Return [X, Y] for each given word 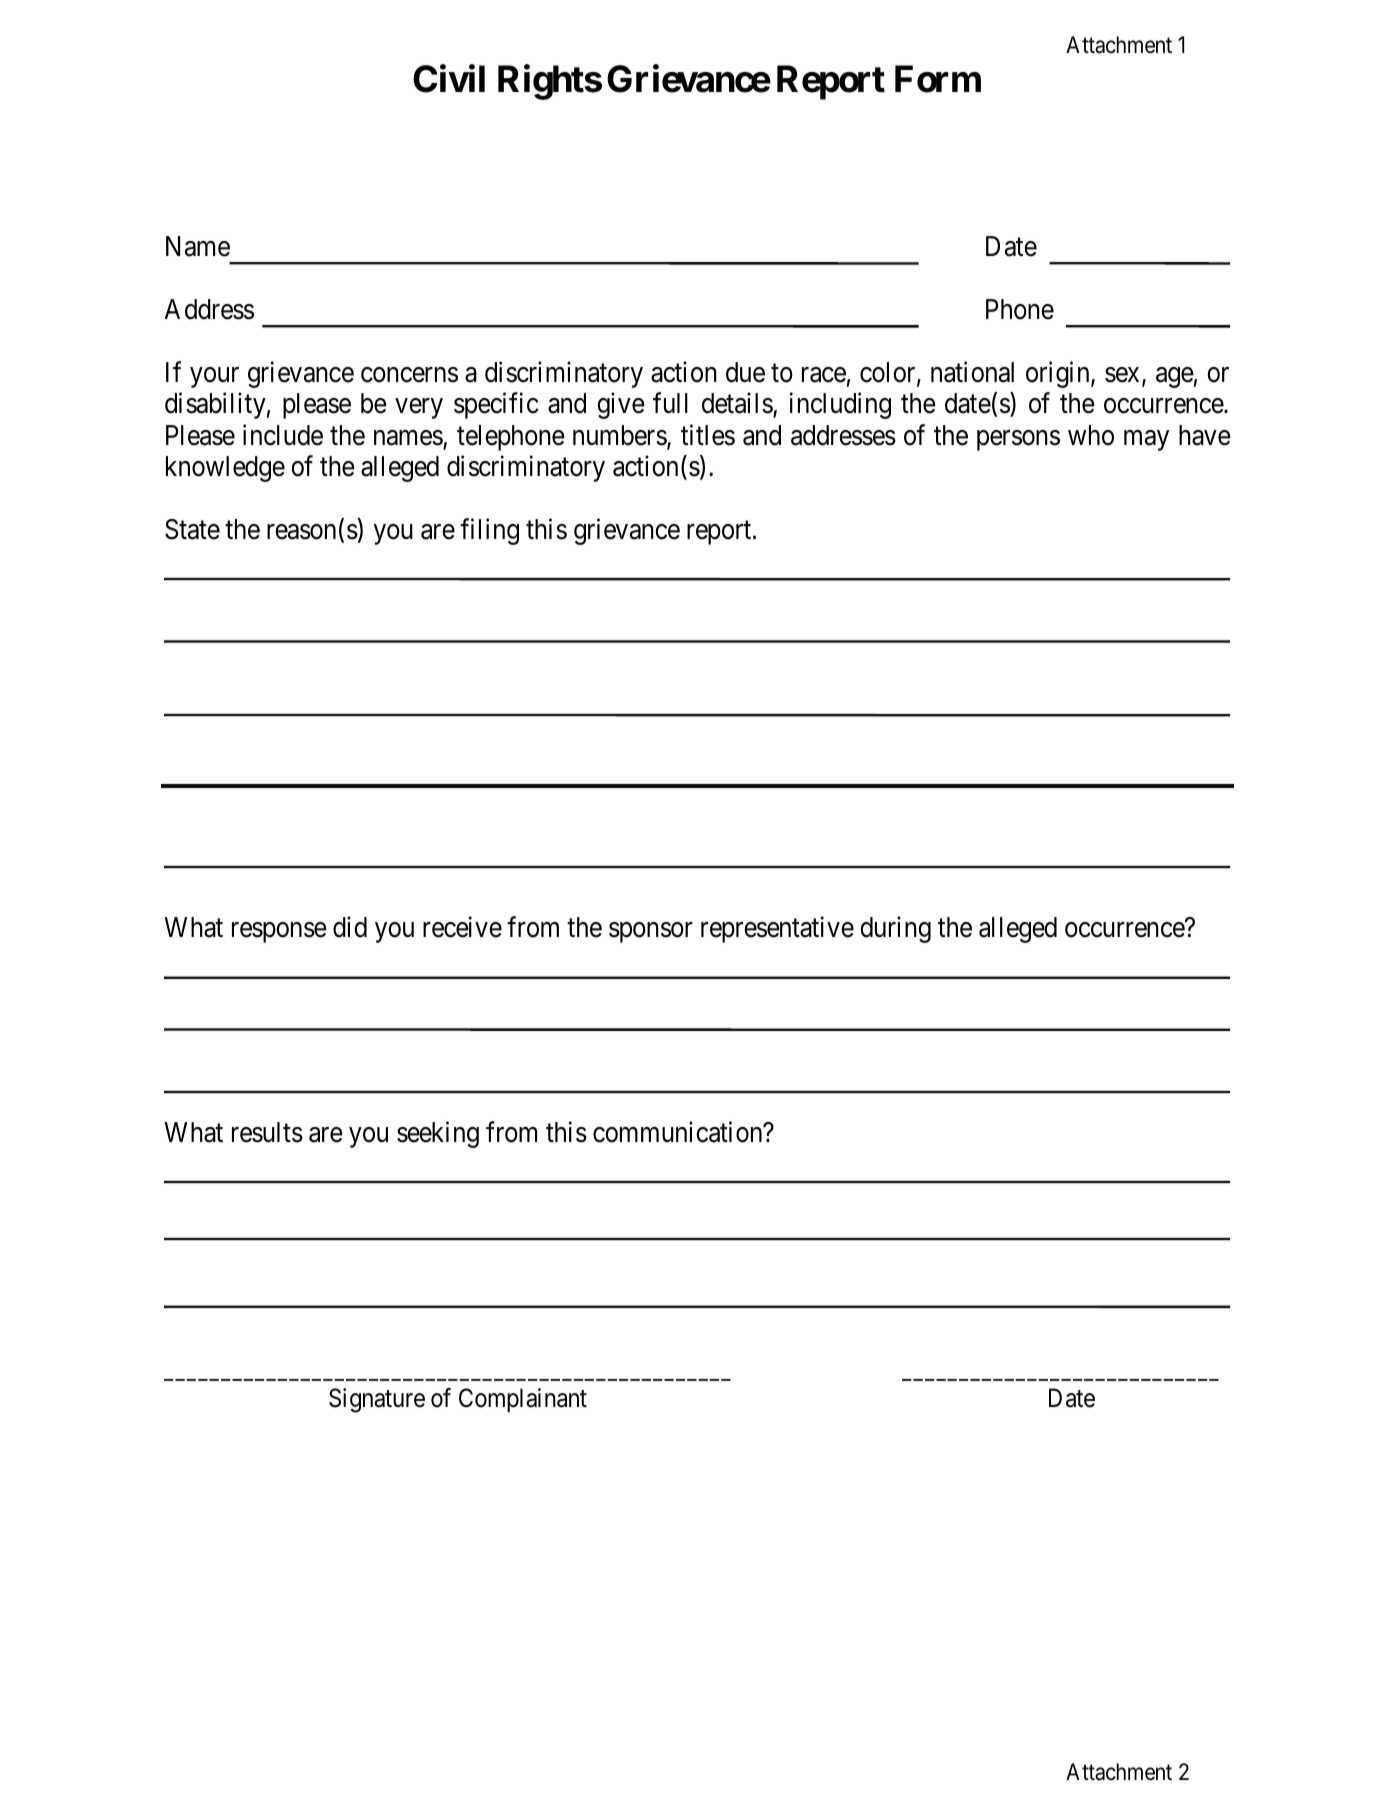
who [1091, 435]
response [279, 933]
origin [1059, 374]
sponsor [651, 933]
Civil [449, 79]
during [895, 930]
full [670, 402]
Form [938, 79]
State [192, 529]
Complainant [523, 1400]
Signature [377, 1400]
